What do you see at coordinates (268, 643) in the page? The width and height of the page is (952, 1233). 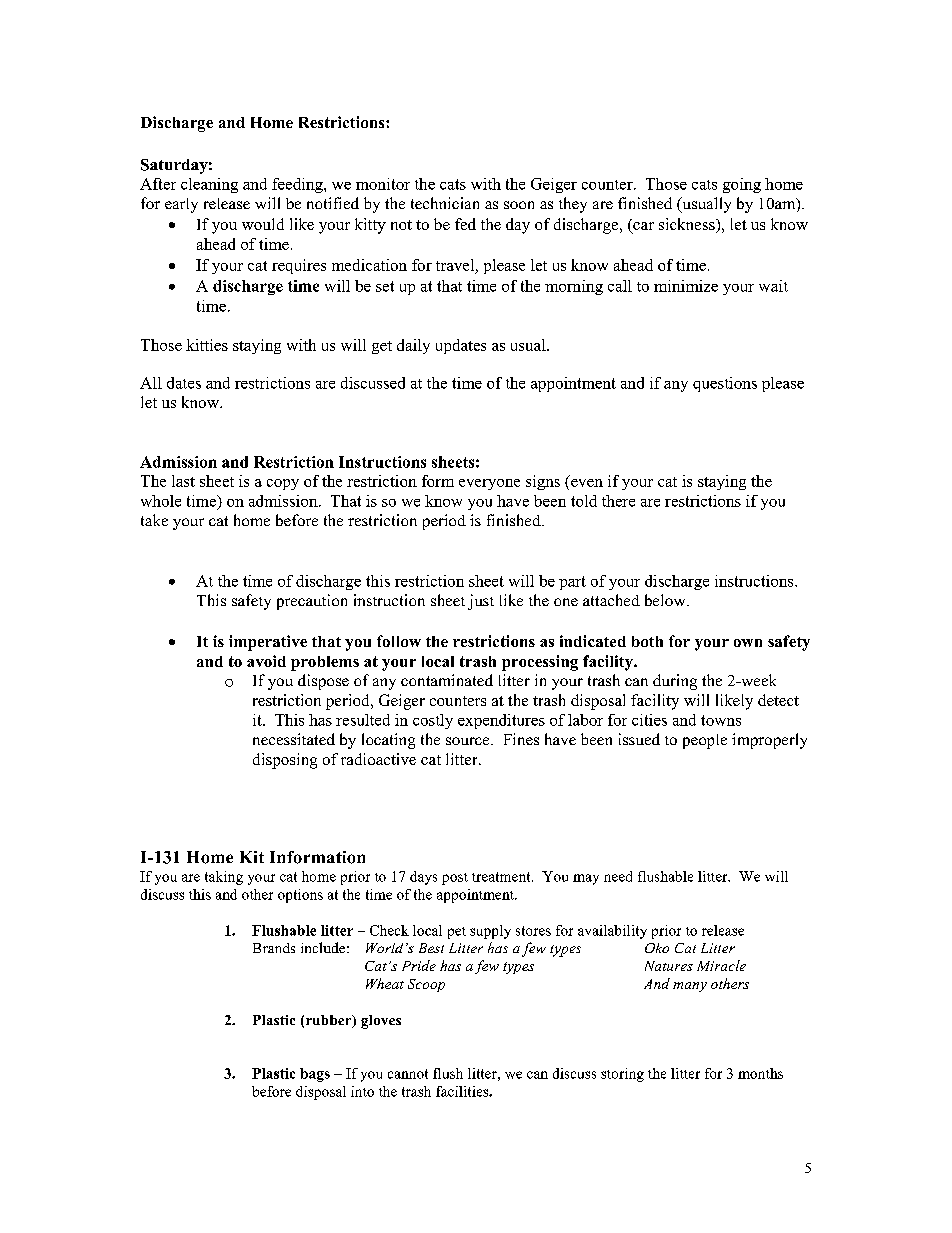 I see `imperative` at bounding box center [268, 643].
